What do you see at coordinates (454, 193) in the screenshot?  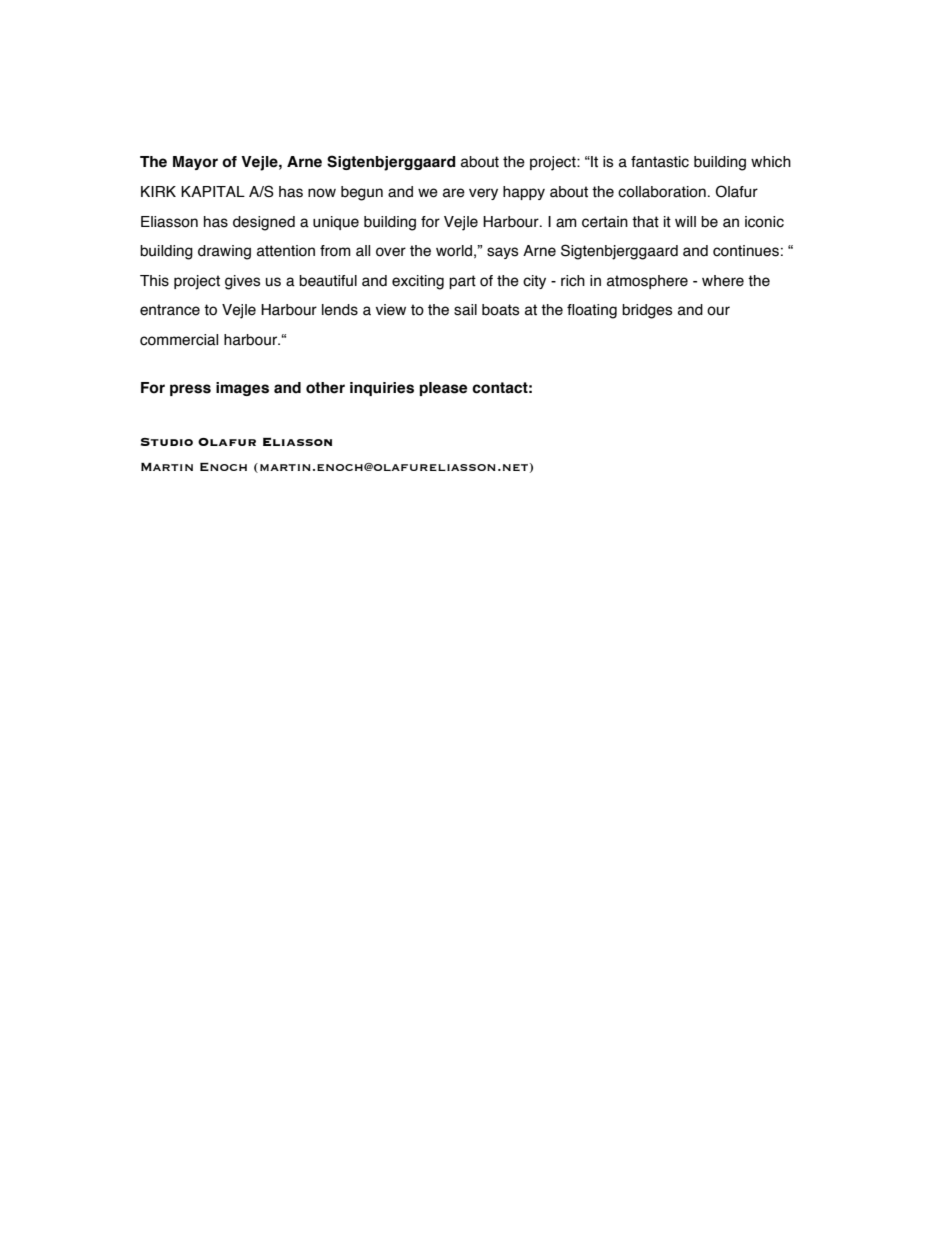 I see `are` at bounding box center [454, 193].
